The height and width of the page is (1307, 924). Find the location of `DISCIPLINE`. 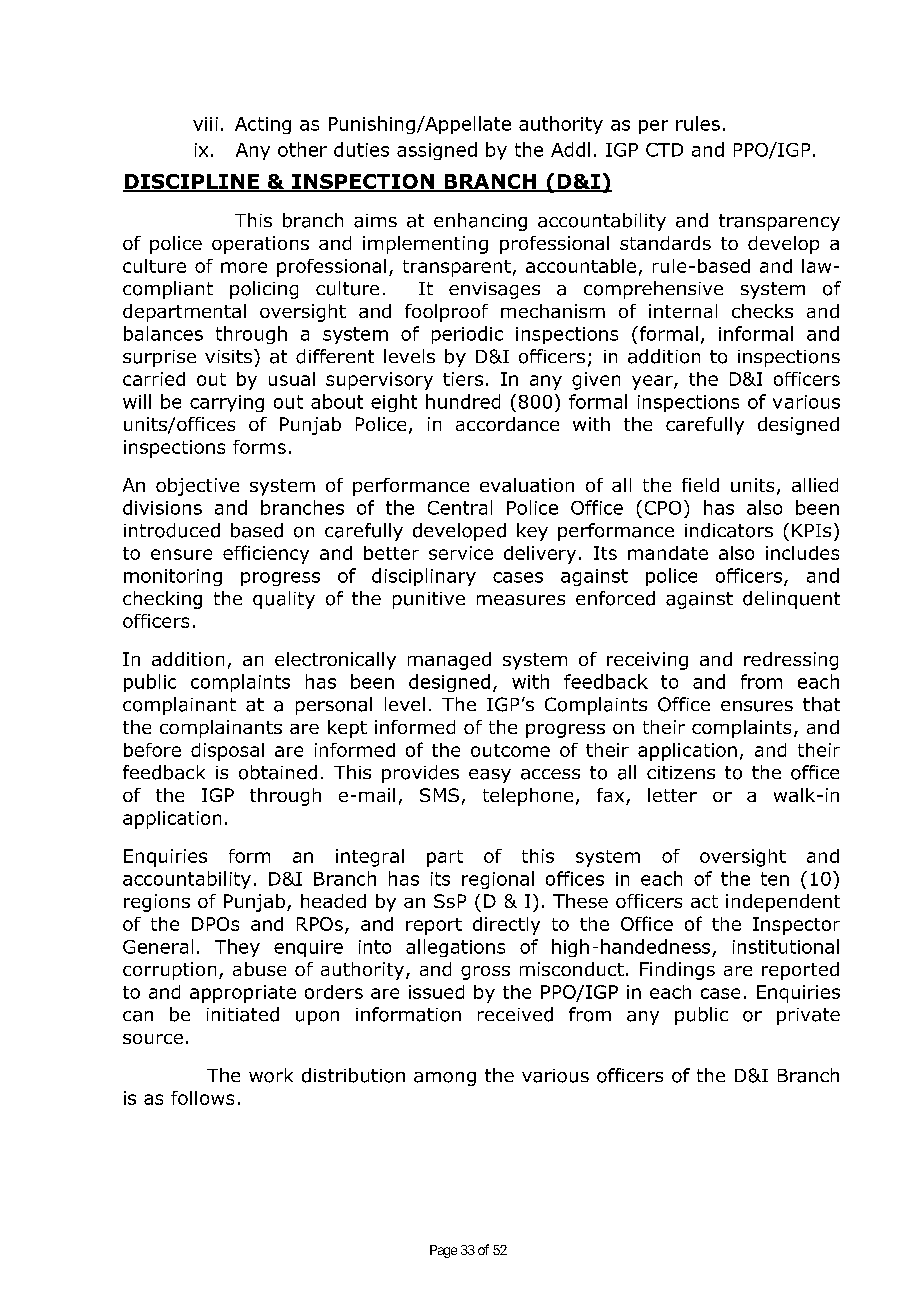

DISCIPLINE is located at coordinates (192, 183).
